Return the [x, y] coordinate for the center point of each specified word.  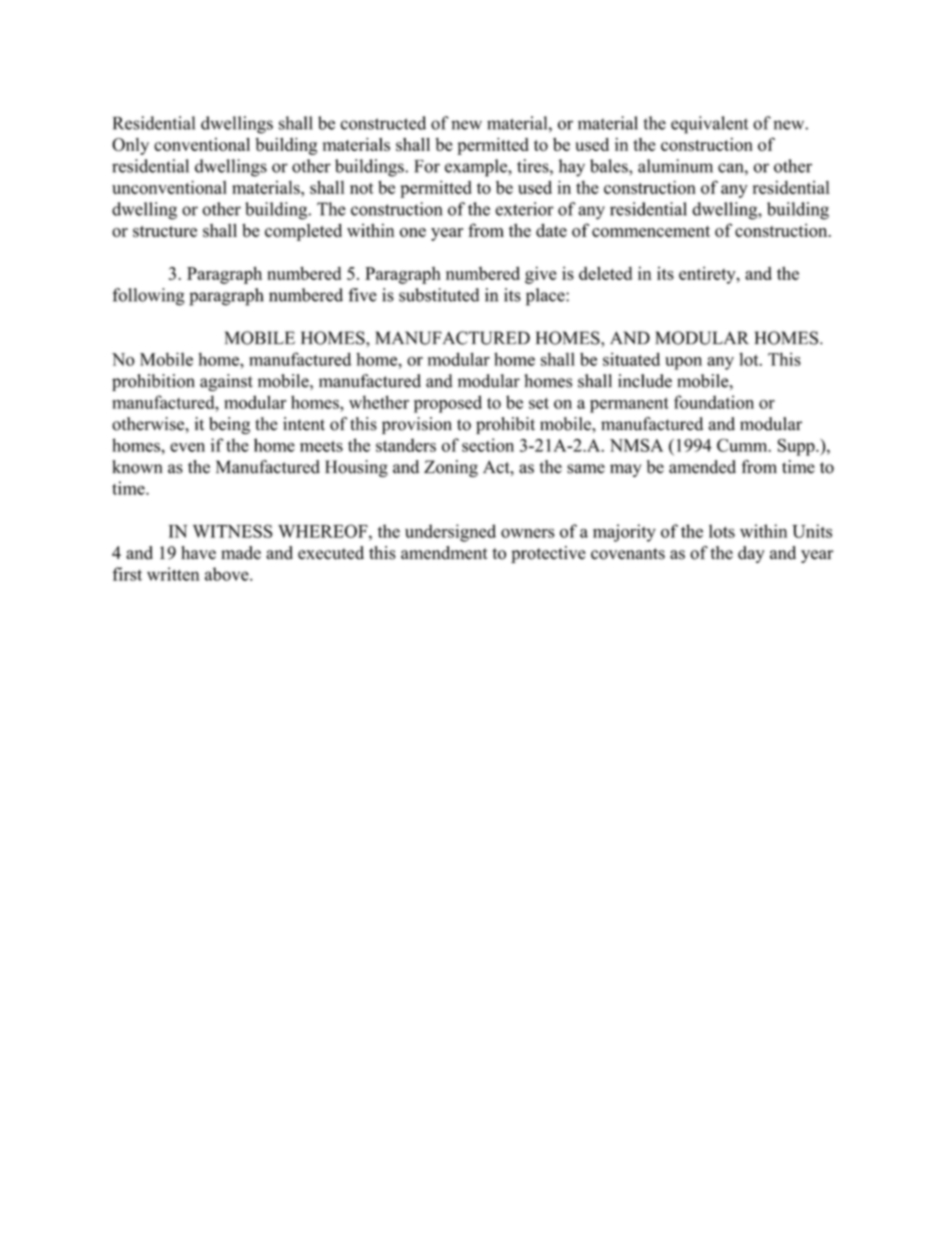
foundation [714, 402]
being [229, 425]
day [751, 554]
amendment [444, 553]
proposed [448, 404]
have [198, 553]
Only [130, 146]
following [149, 297]
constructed [383, 123]
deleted [605, 273]
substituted [439, 295]
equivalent [709, 125]
